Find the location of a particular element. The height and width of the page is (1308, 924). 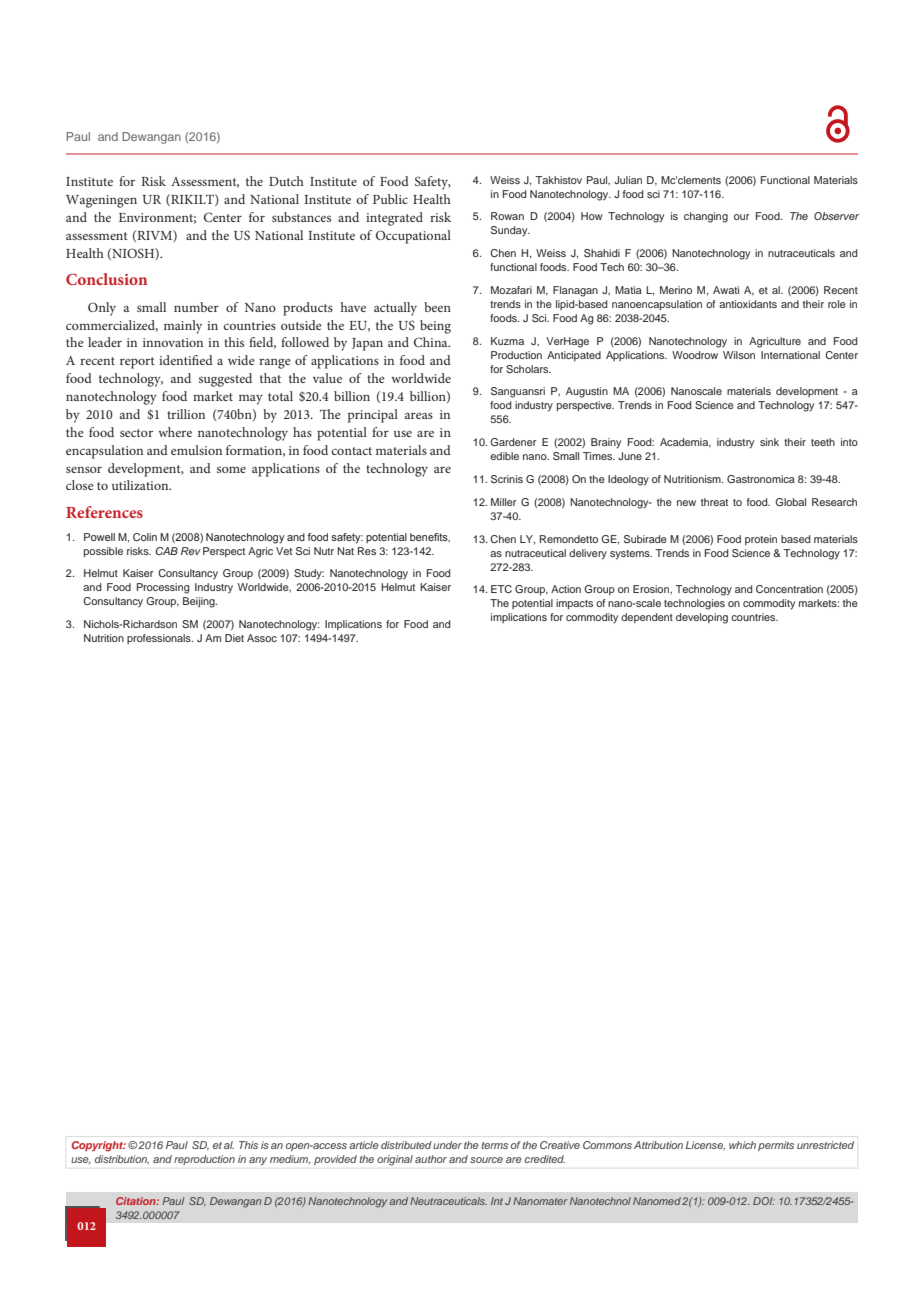

Rowan is located at coordinates (507, 216).
